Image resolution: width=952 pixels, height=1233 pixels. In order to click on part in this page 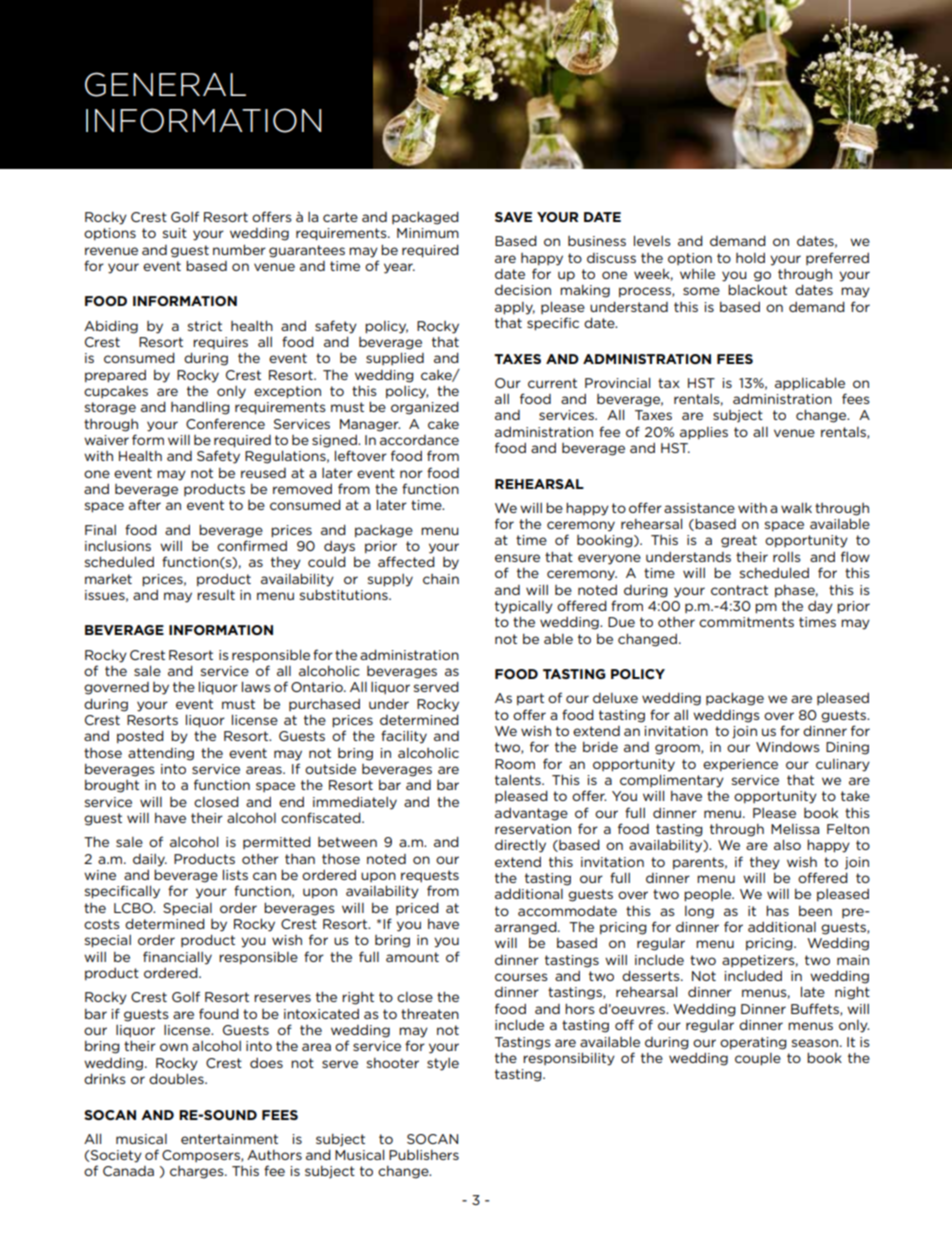, I will do `click(530, 699)`.
